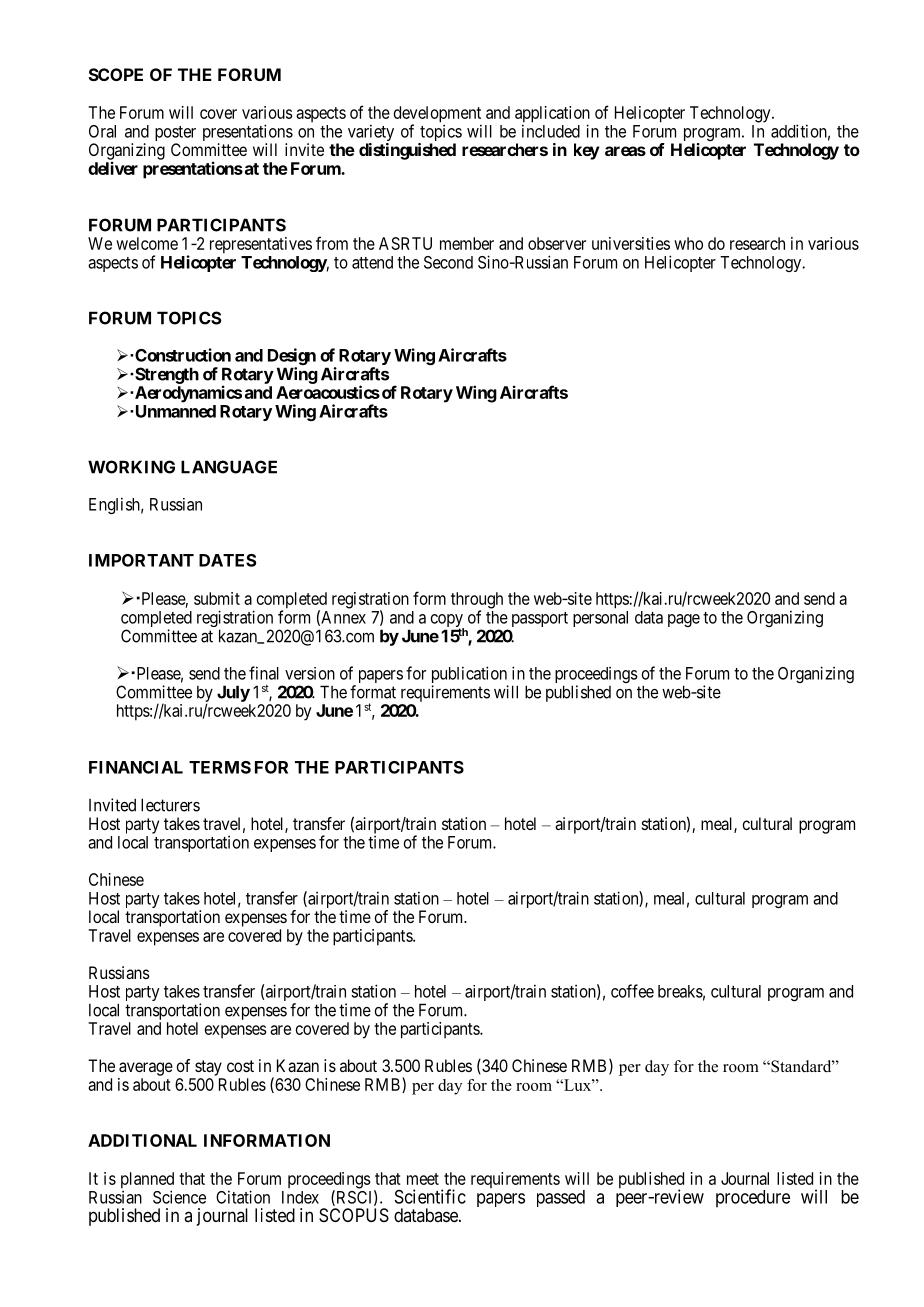 The width and height of the image is (924, 1307). What do you see at coordinates (600, 619) in the image?
I see `personal` at bounding box center [600, 619].
